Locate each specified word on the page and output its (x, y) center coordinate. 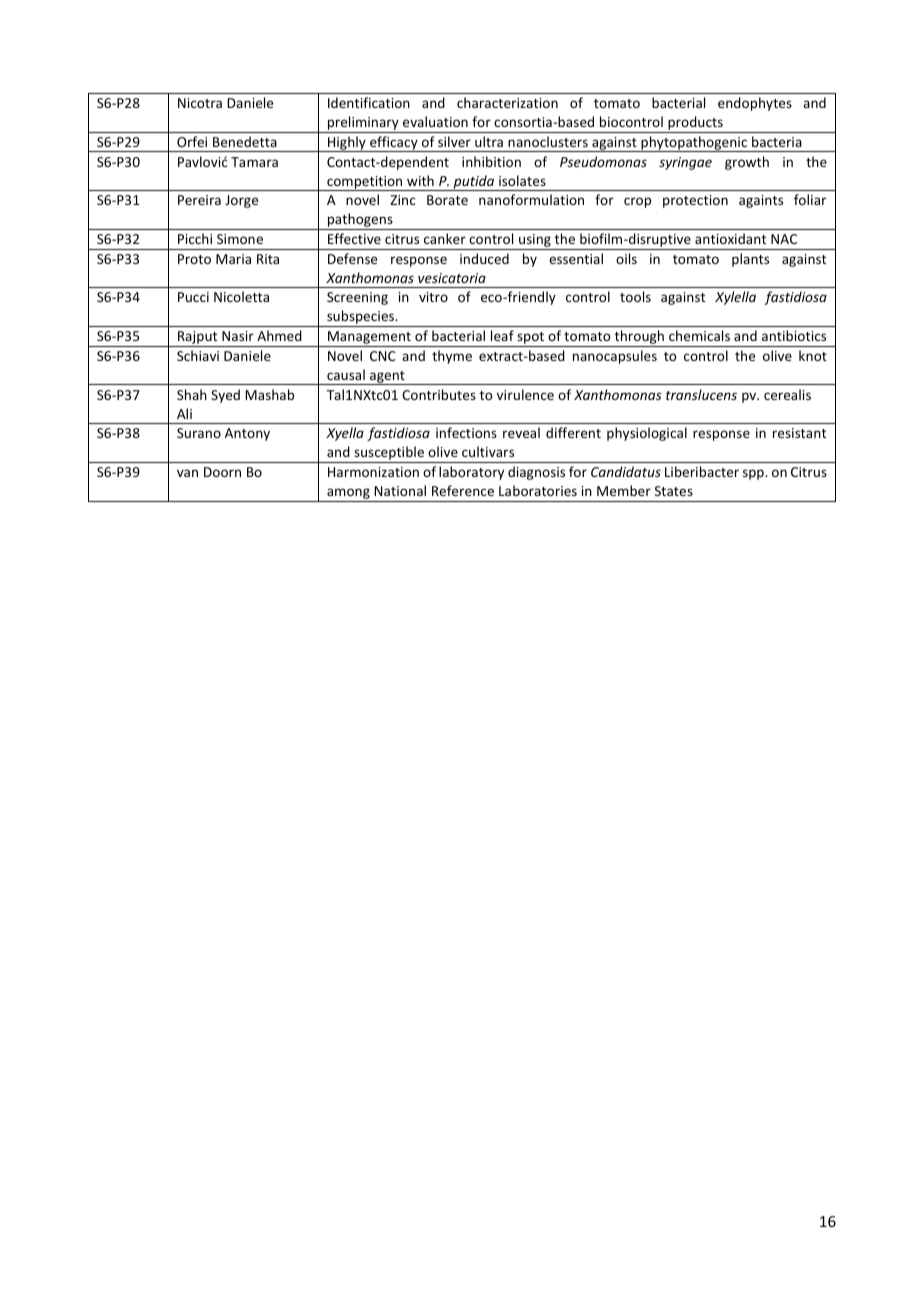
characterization (507, 102)
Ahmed (279, 335)
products (695, 124)
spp (754, 474)
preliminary (363, 124)
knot (813, 355)
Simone (240, 239)
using (535, 242)
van (187, 473)
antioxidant (730, 238)
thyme (452, 357)
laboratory (471, 473)
